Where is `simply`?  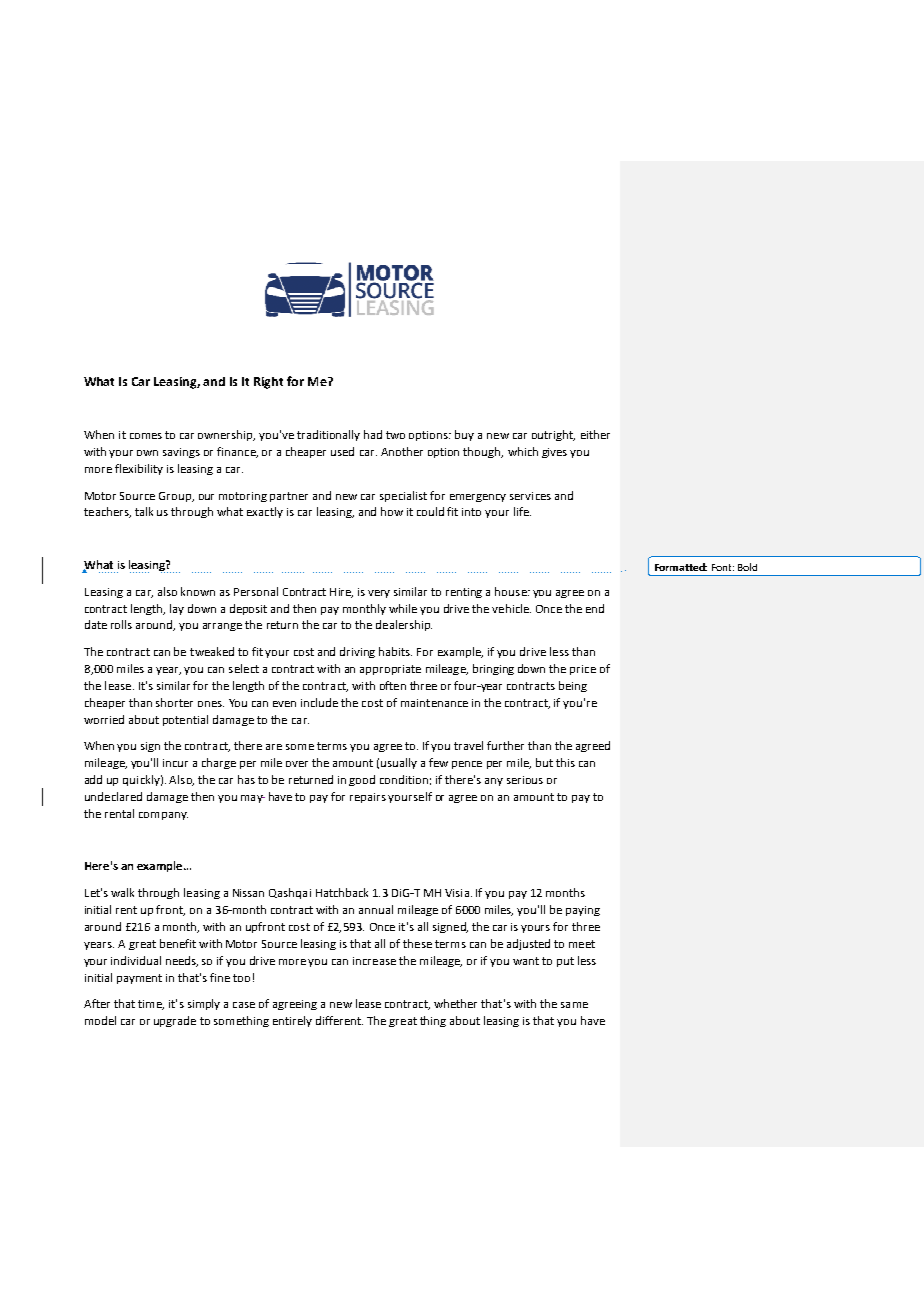
simply is located at coordinates (204, 1004).
